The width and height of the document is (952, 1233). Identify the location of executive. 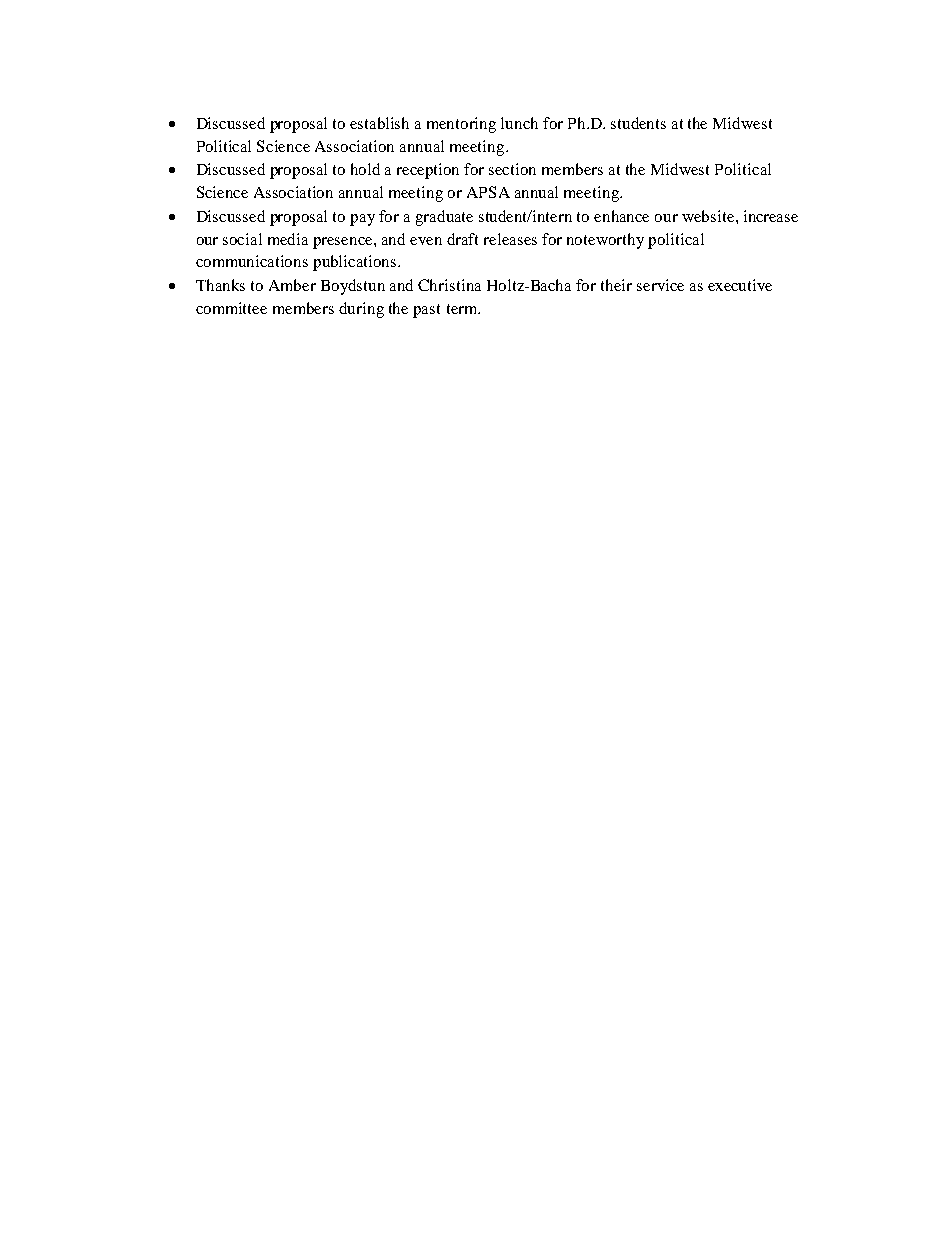
(740, 285).
